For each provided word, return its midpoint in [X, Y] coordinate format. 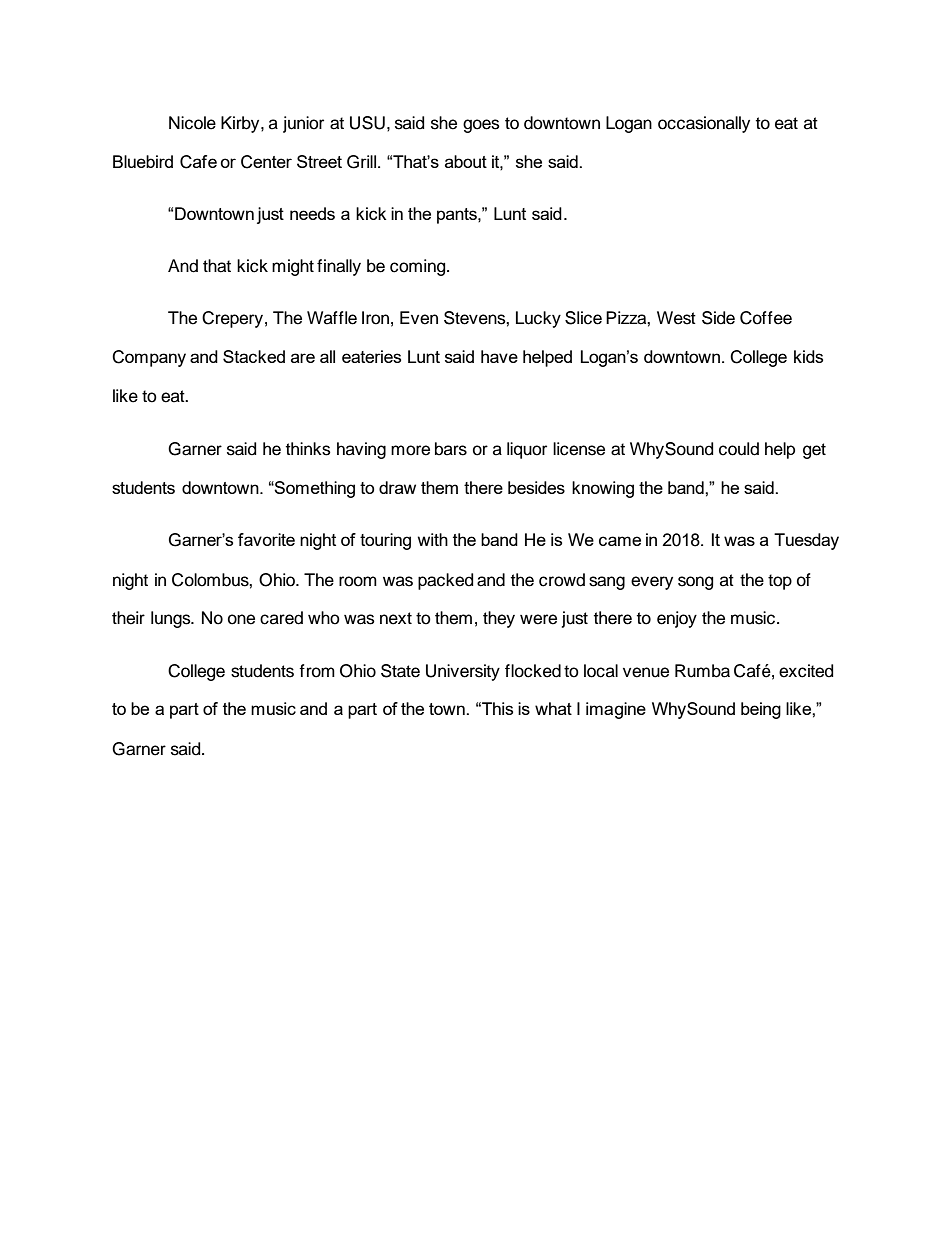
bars [451, 449]
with [433, 539]
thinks [308, 449]
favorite [266, 539]
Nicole [192, 123]
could [739, 449]
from [317, 671]
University [463, 672]
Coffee [766, 318]
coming [419, 267]
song [695, 583]
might [293, 267]
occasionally [704, 124]
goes [481, 126]
